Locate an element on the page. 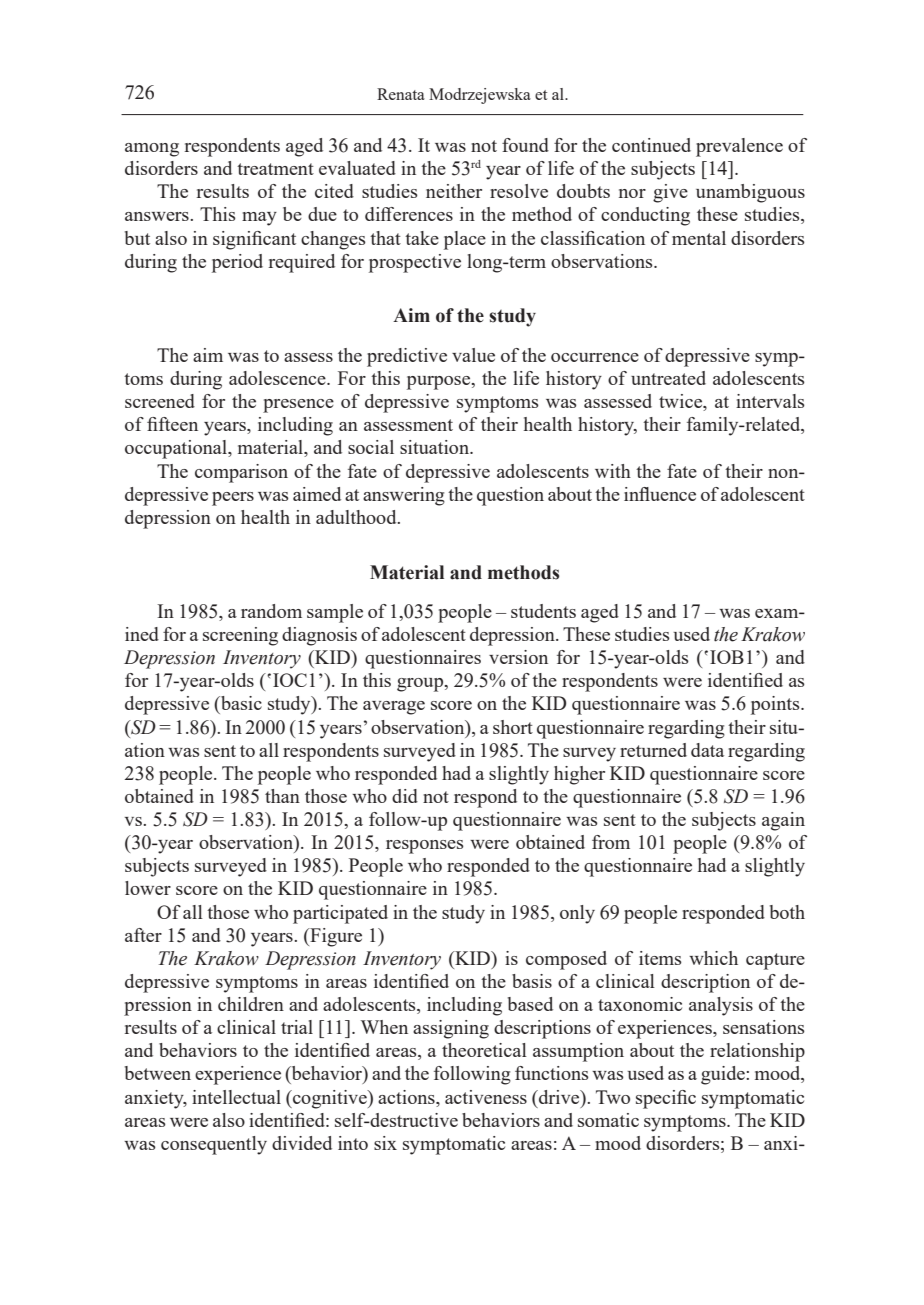 This document has height=1305, width=924. value is located at coordinates (473, 355).
